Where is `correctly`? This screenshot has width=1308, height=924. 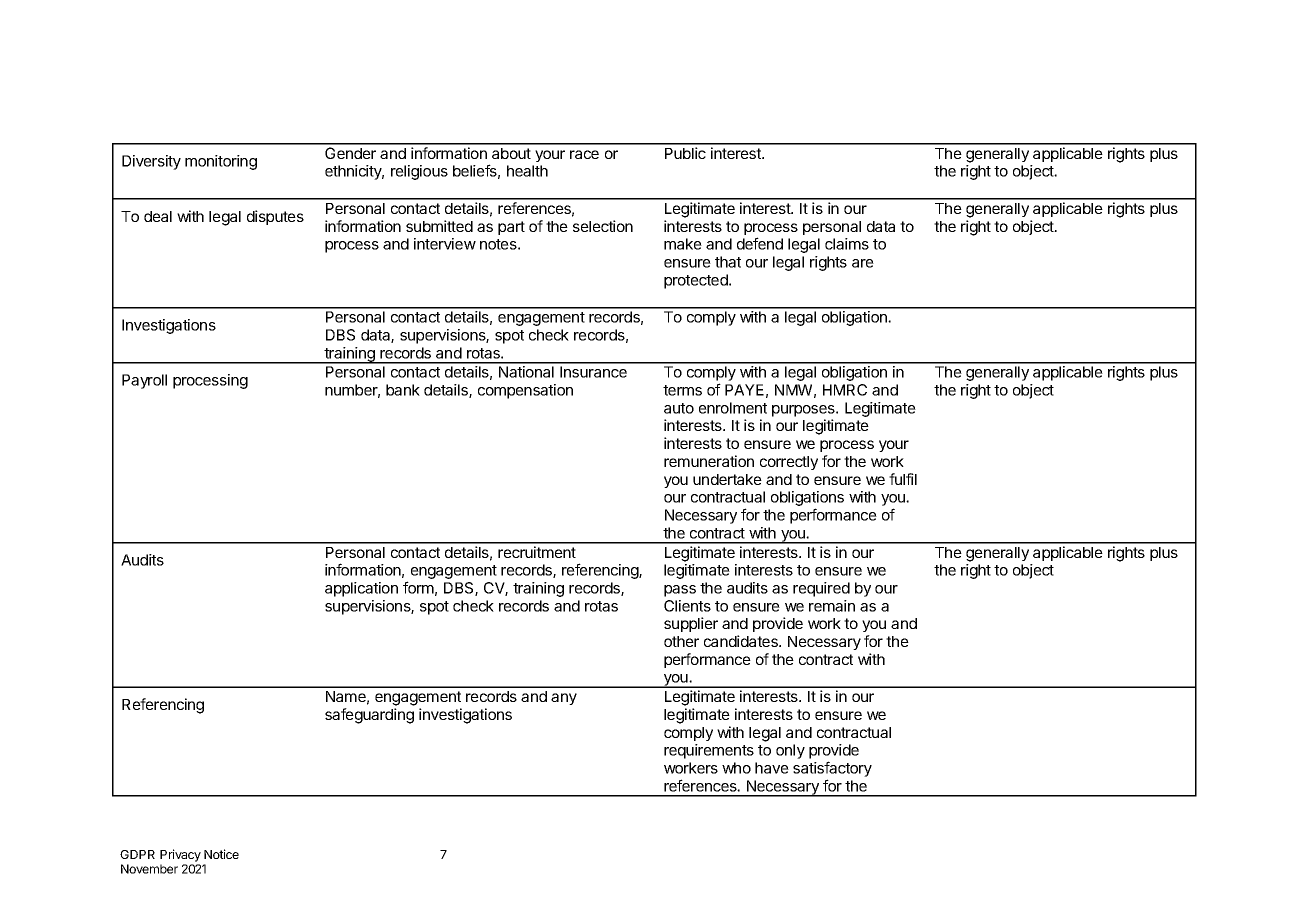 correctly is located at coordinates (789, 463).
